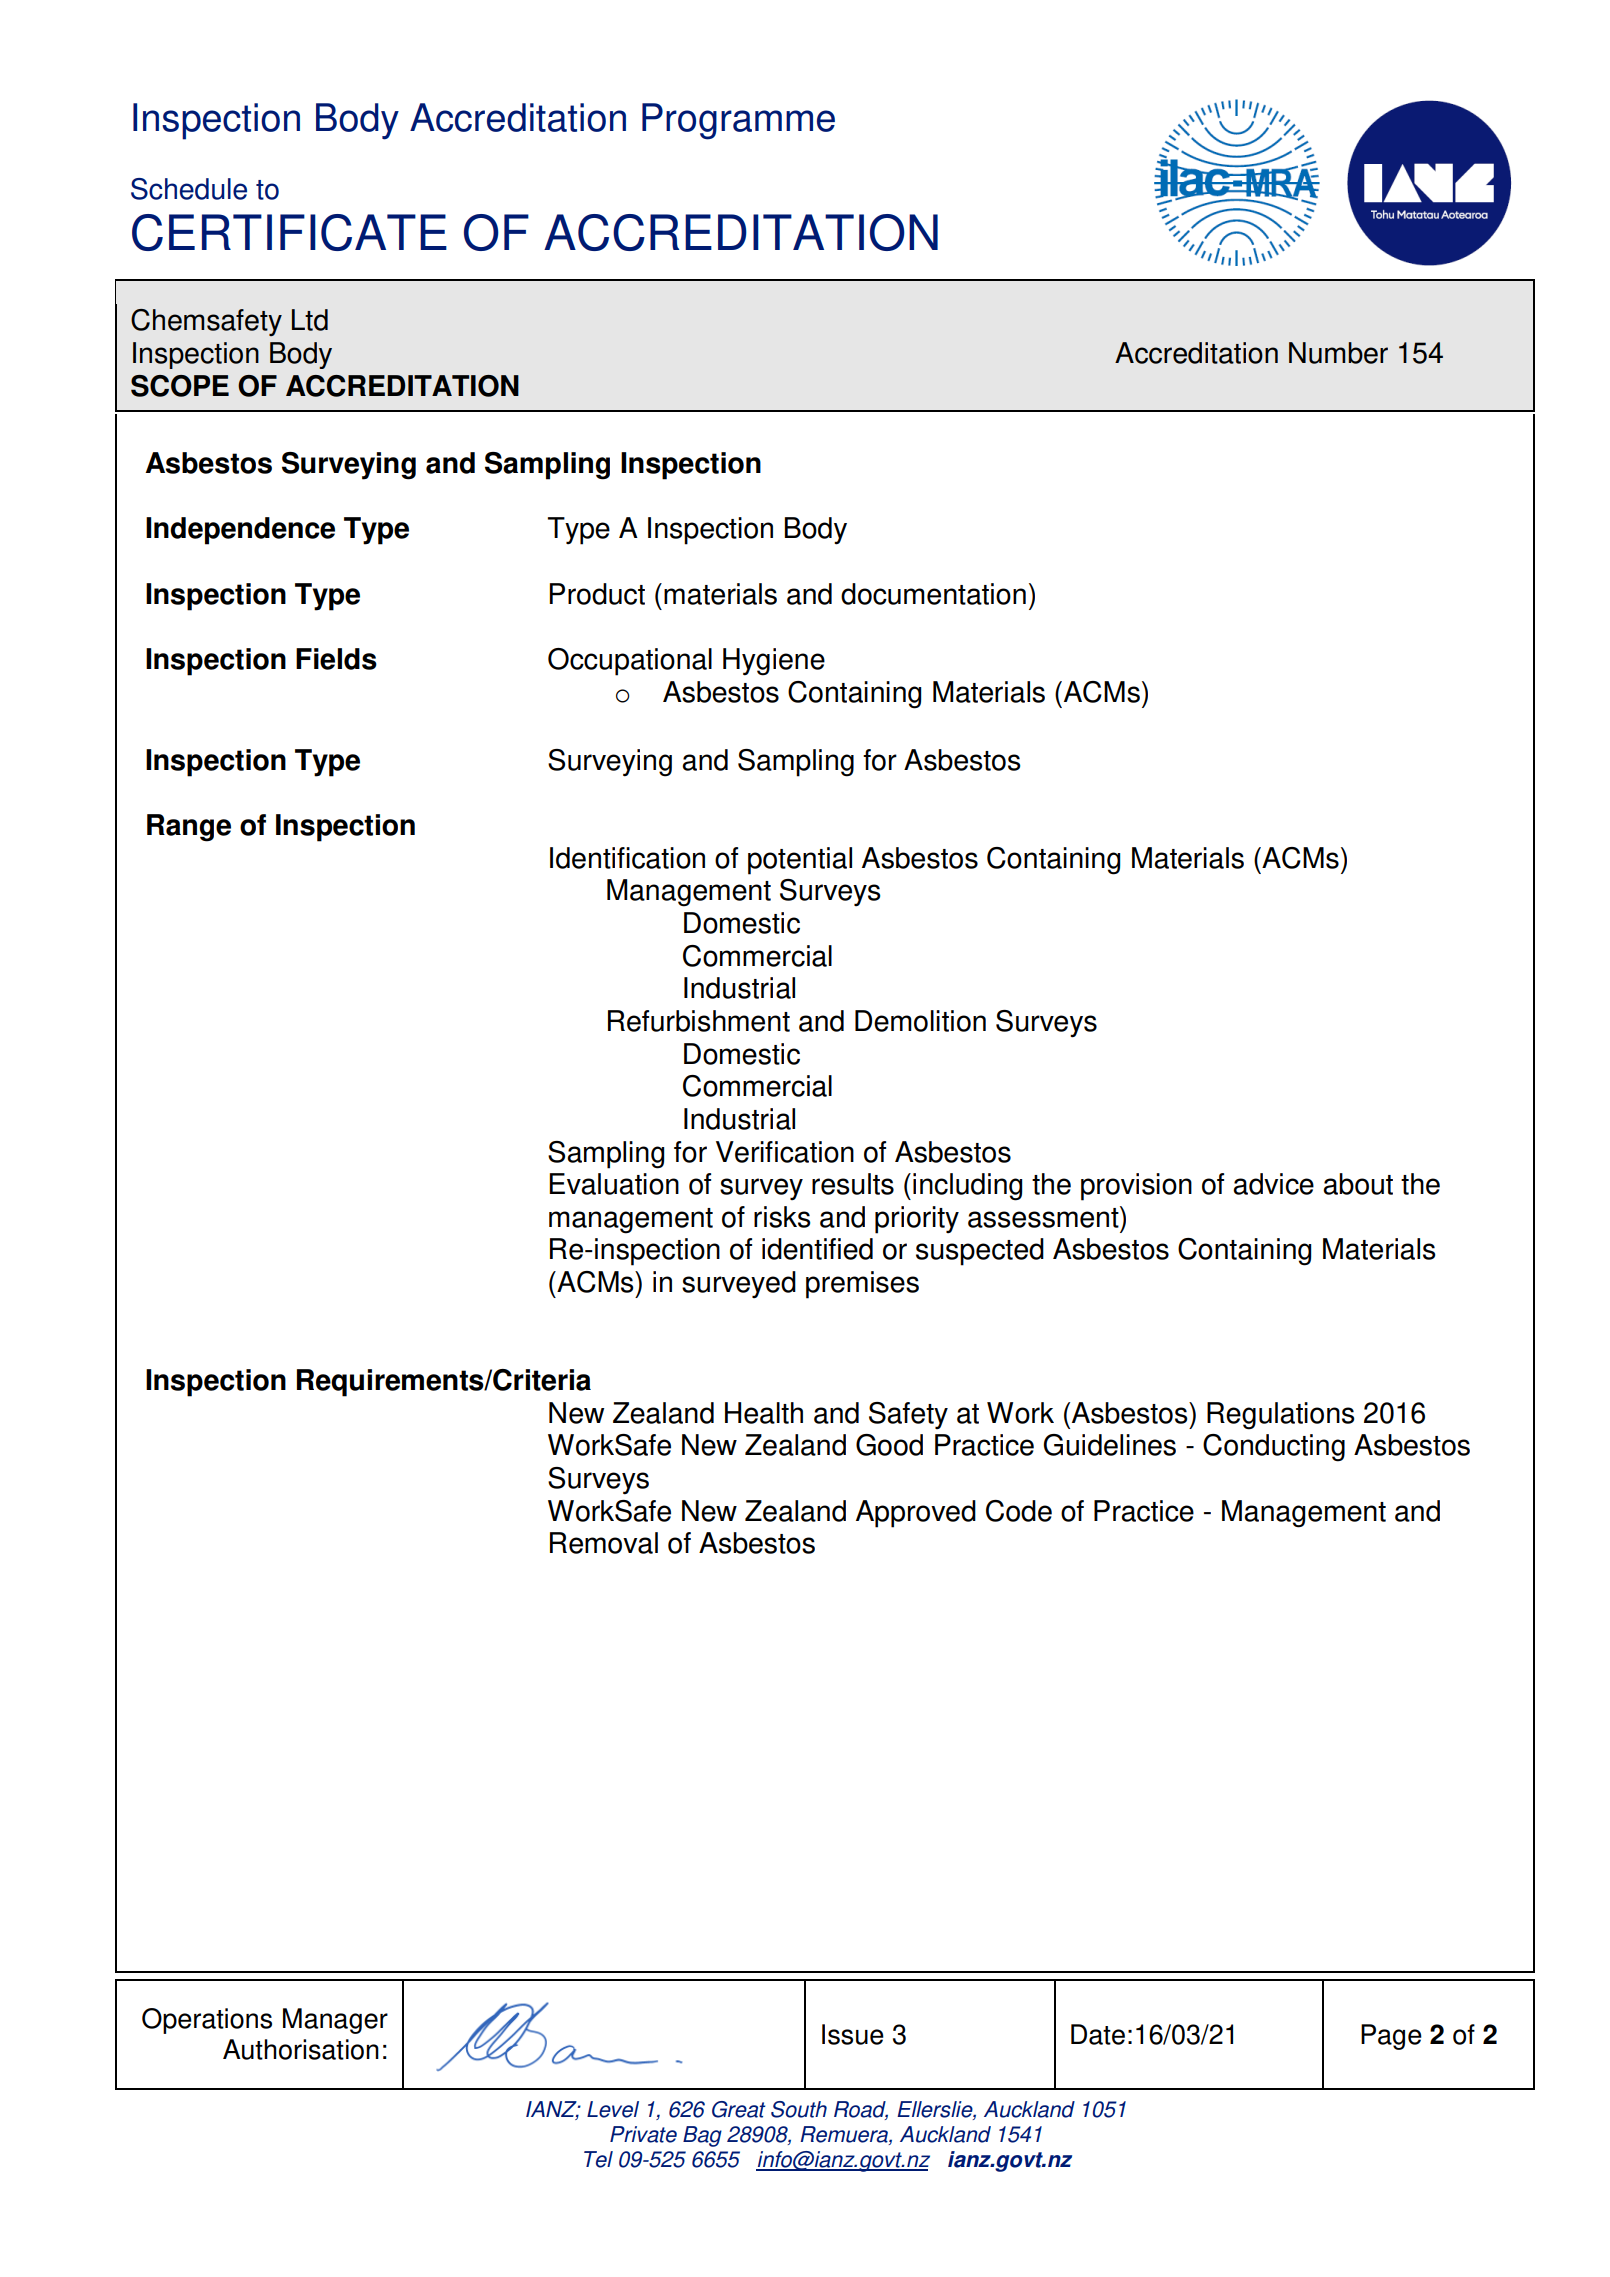 The height and width of the screenshot is (2277, 1610). I want to click on Removal, so click(604, 1543).
